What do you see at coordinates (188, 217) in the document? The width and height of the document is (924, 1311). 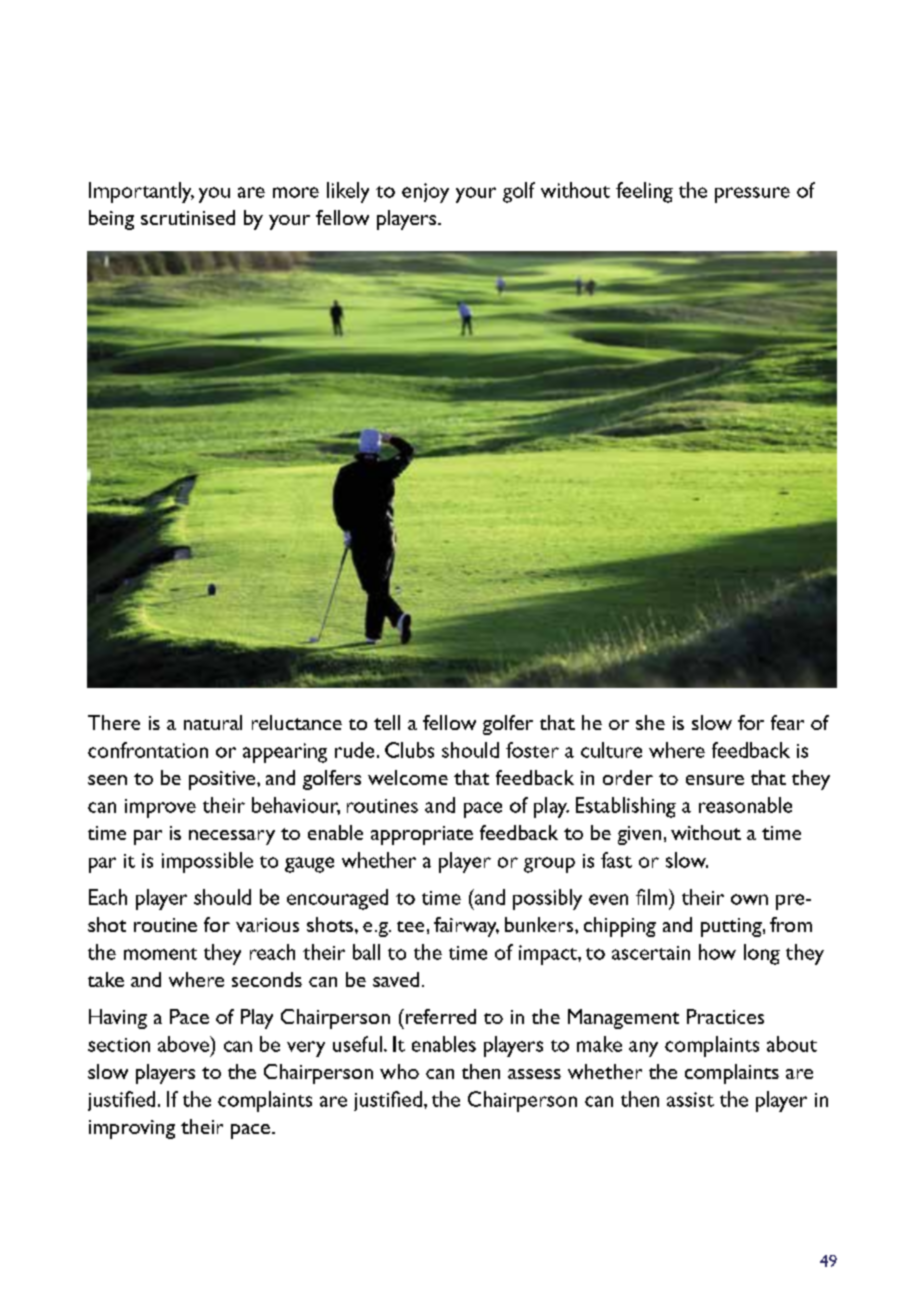 I see `scrutinised` at bounding box center [188, 217].
